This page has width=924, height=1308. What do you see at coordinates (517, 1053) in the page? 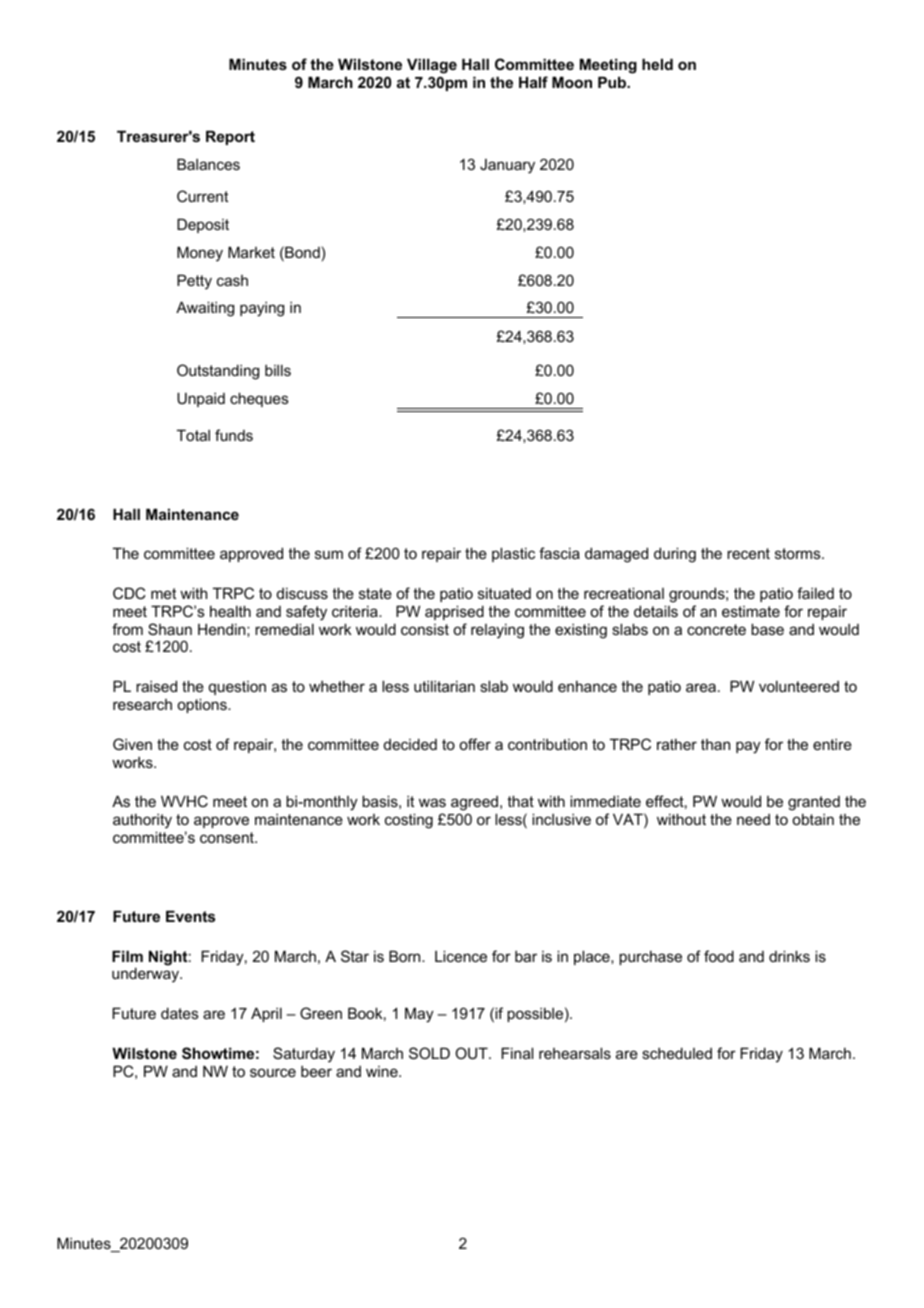
I see `Final` at bounding box center [517, 1053].
